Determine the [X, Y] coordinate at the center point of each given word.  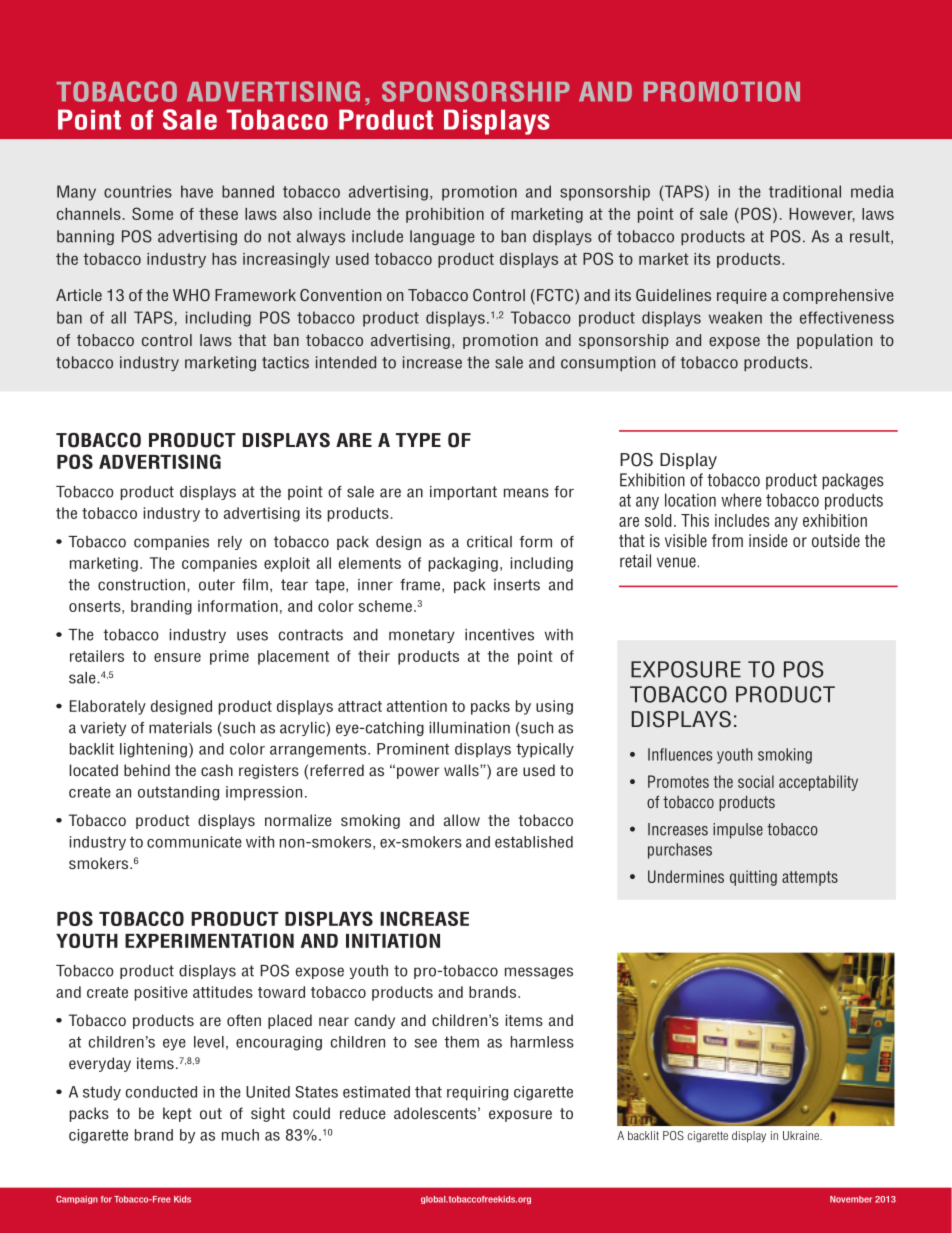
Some [152, 213]
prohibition [445, 215]
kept [177, 1114]
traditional [805, 191]
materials [180, 728]
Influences [680, 754]
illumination [470, 728]
